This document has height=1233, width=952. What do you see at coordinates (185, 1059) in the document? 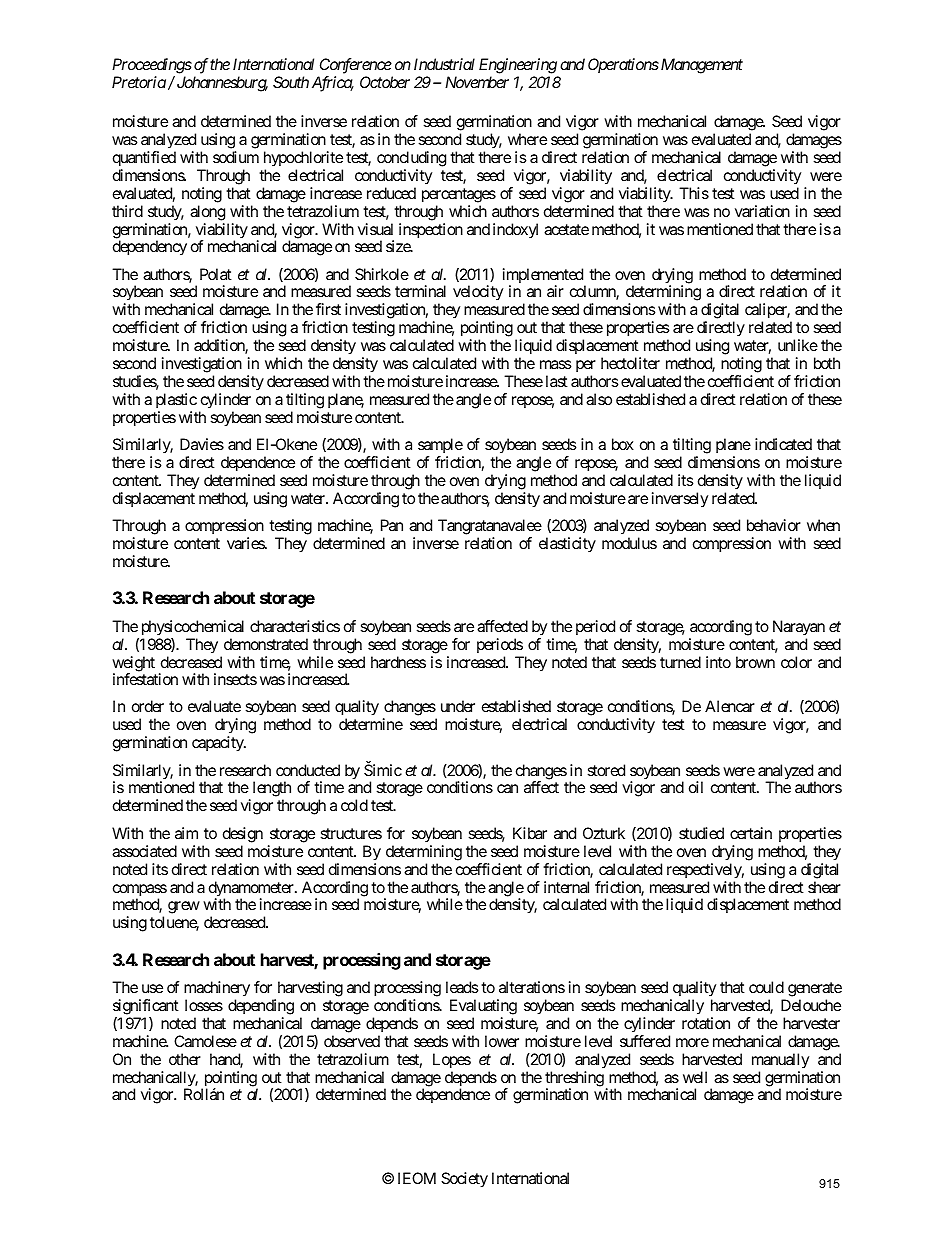
I see `other` at bounding box center [185, 1059].
